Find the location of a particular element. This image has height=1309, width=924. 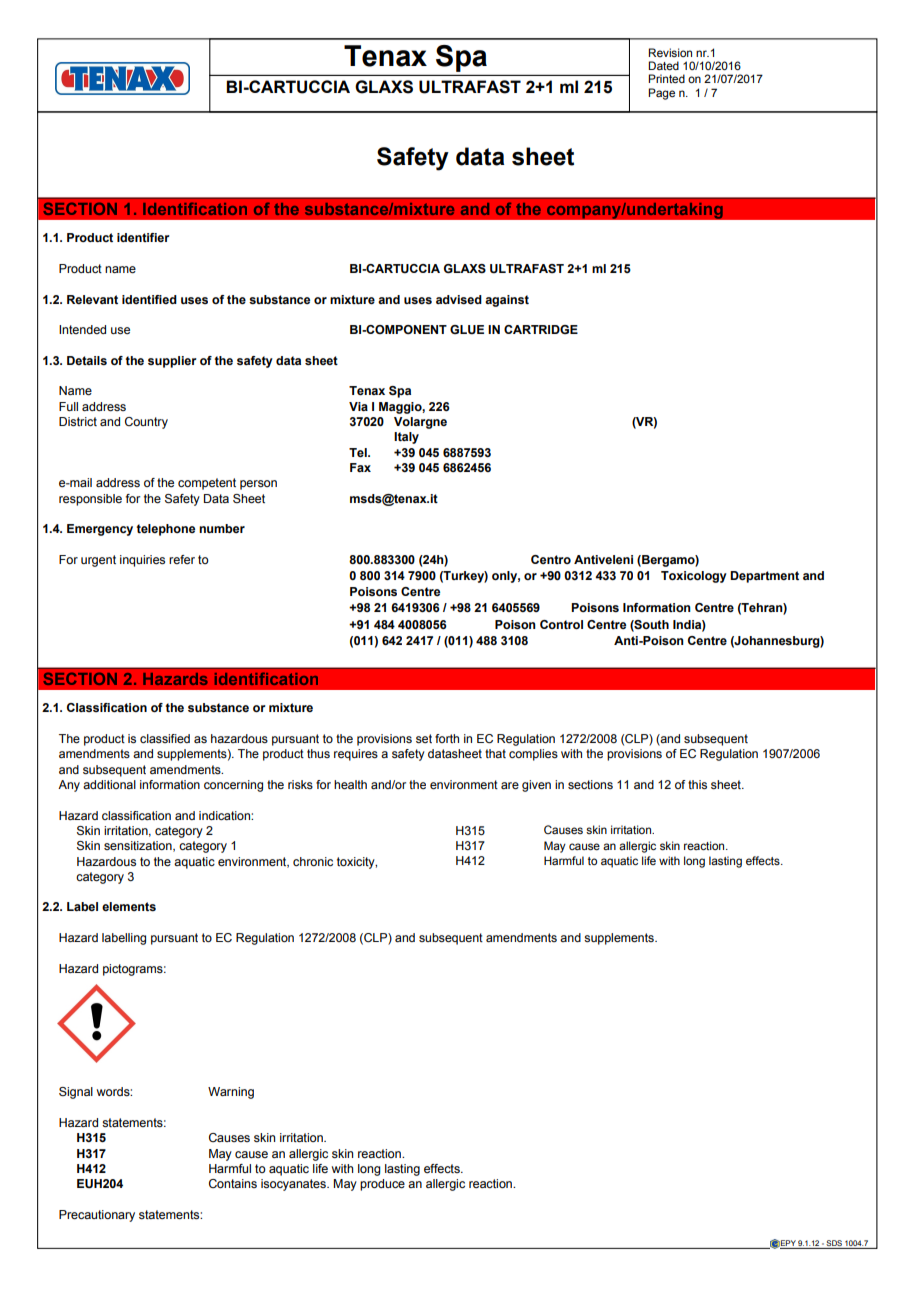

health is located at coordinates (350, 784).
